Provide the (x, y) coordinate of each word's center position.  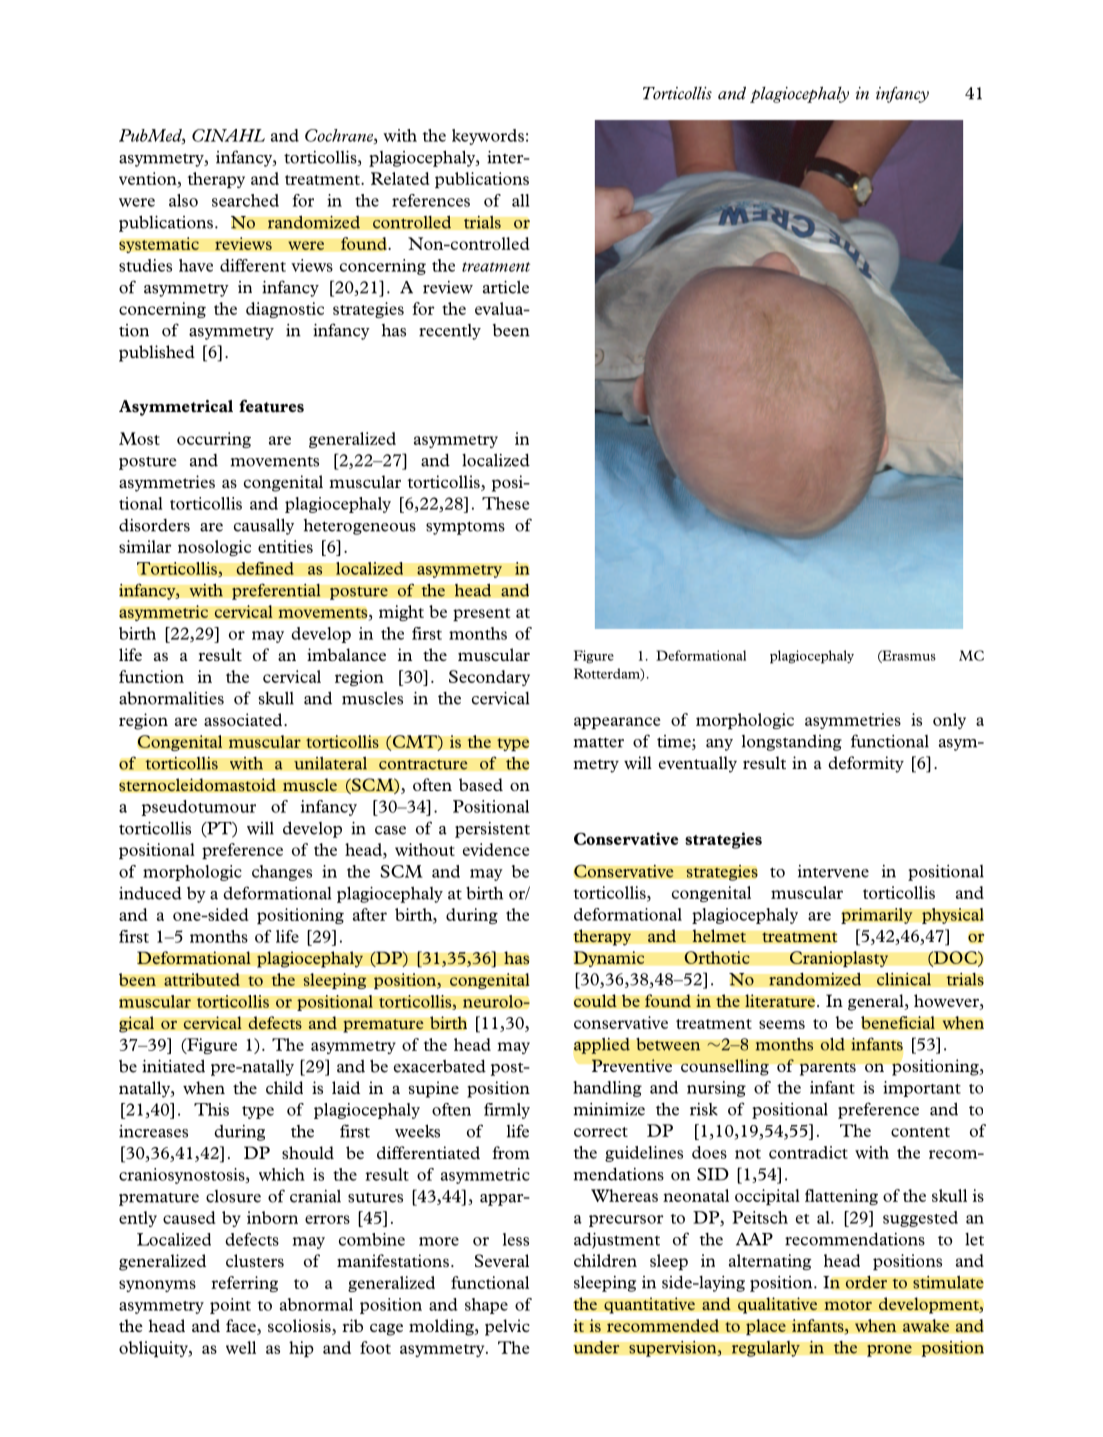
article (506, 287)
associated (244, 719)
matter (599, 743)
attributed (202, 979)
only (949, 721)
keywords (488, 137)
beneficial (898, 1022)
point (230, 1306)
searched (245, 200)
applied (602, 1045)
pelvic (507, 1327)
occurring (214, 440)
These (505, 503)
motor (848, 1305)
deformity (866, 764)
